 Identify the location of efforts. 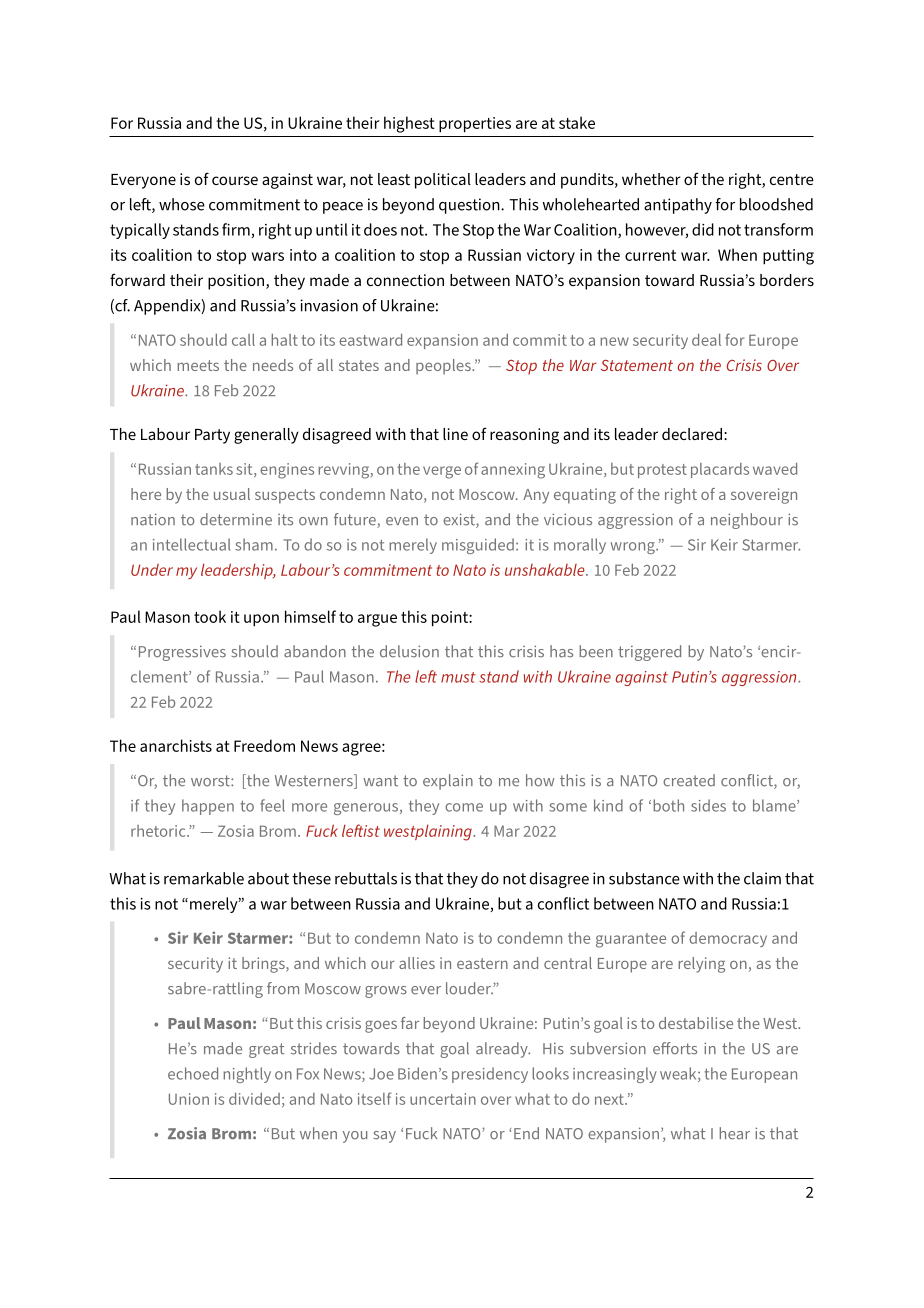
(675, 1048).
